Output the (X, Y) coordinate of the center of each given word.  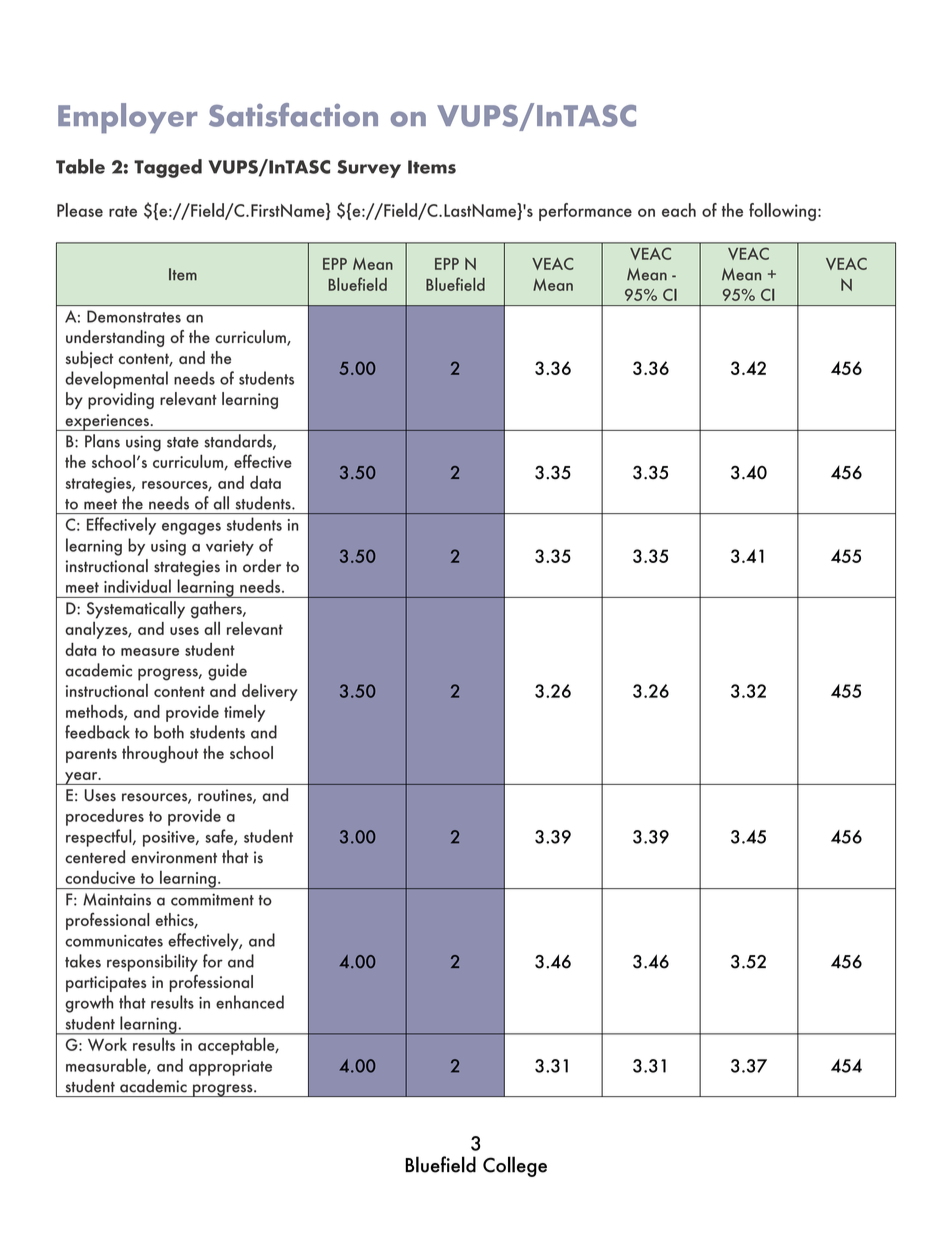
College (515, 1166)
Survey (369, 169)
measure (150, 652)
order (262, 566)
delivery (270, 692)
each (679, 210)
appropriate (230, 1068)
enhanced (250, 1002)
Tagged (168, 168)
